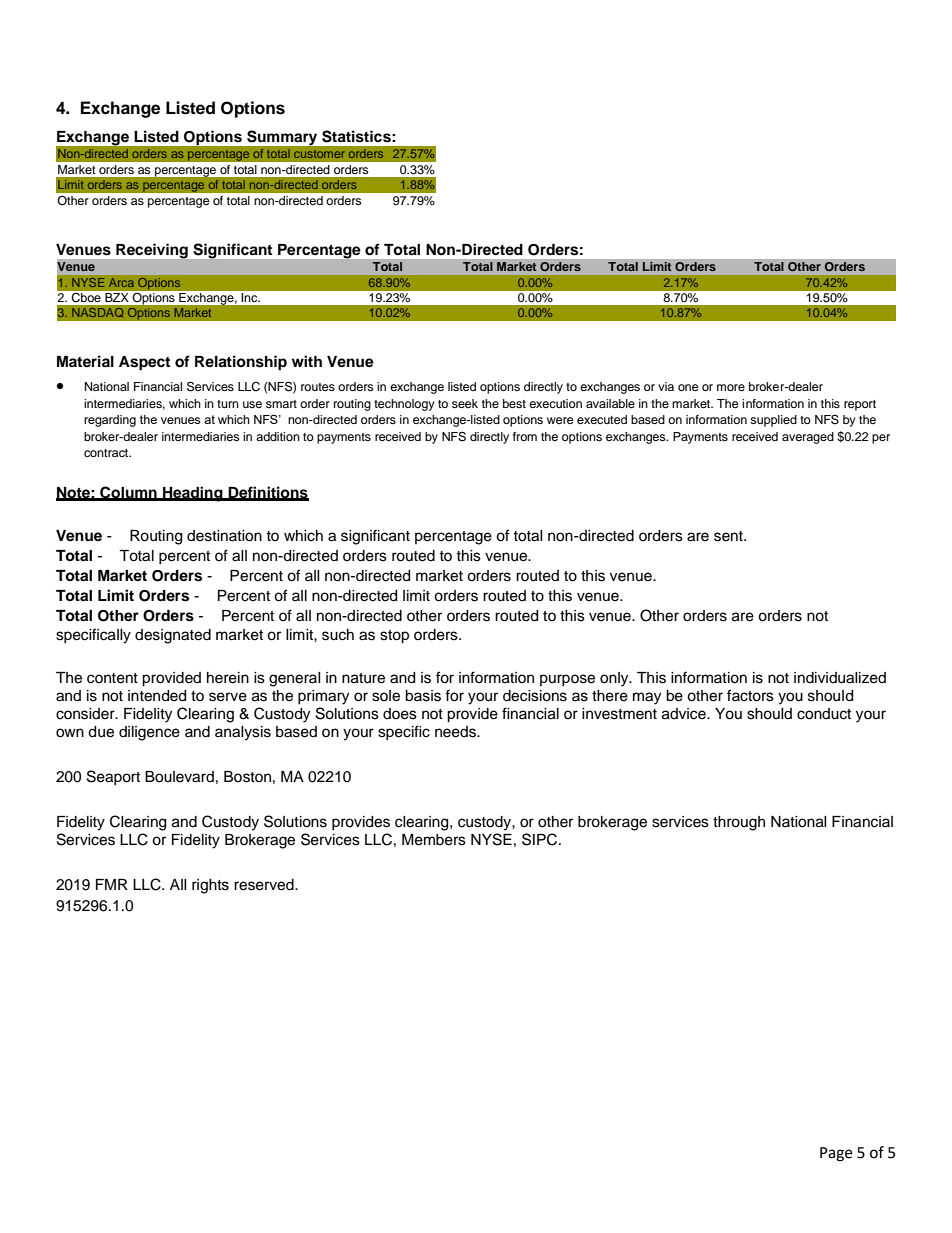 The image size is (952, 1233). I want to click on rights, so click(210, 886).
